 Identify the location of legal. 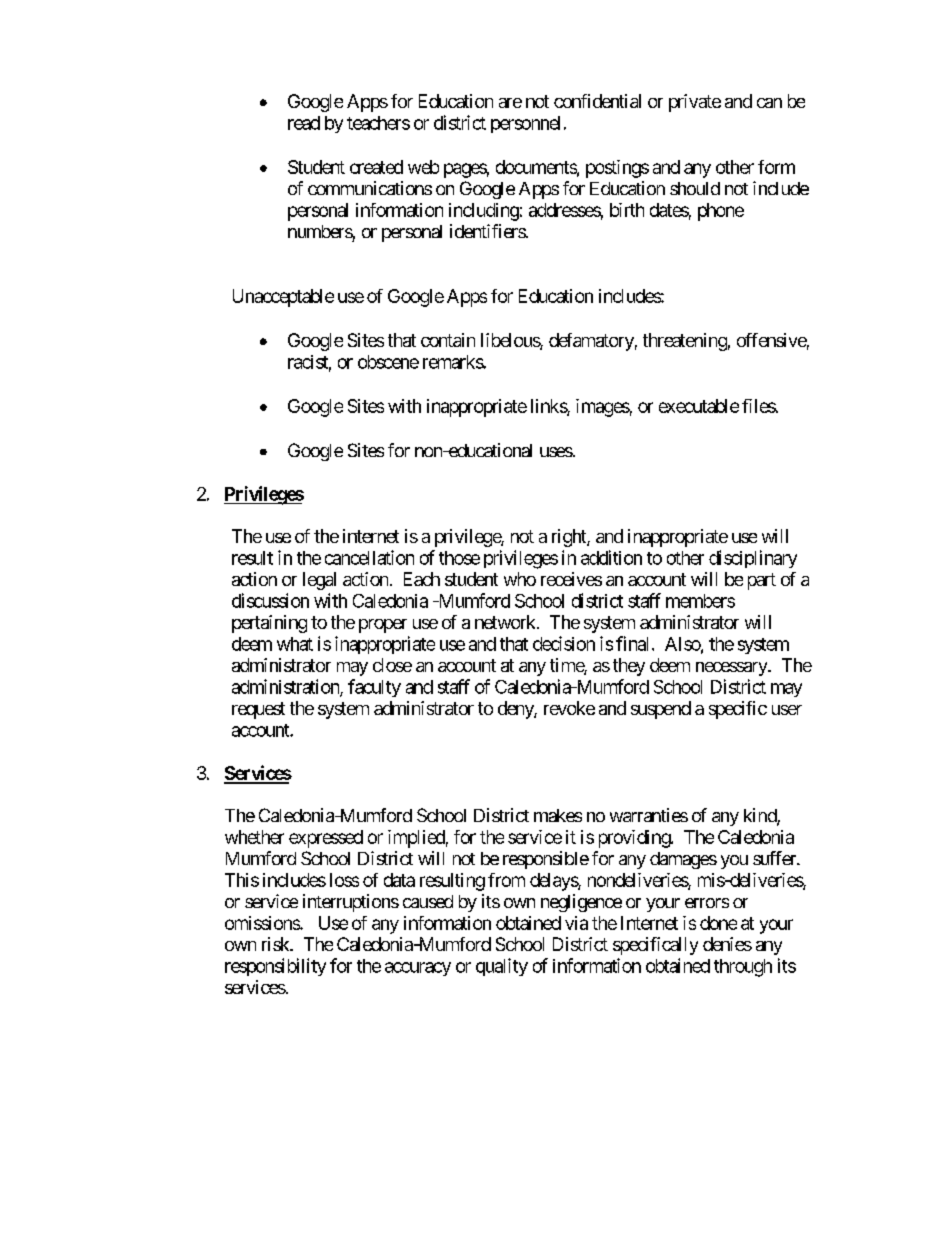
(319, 581).
